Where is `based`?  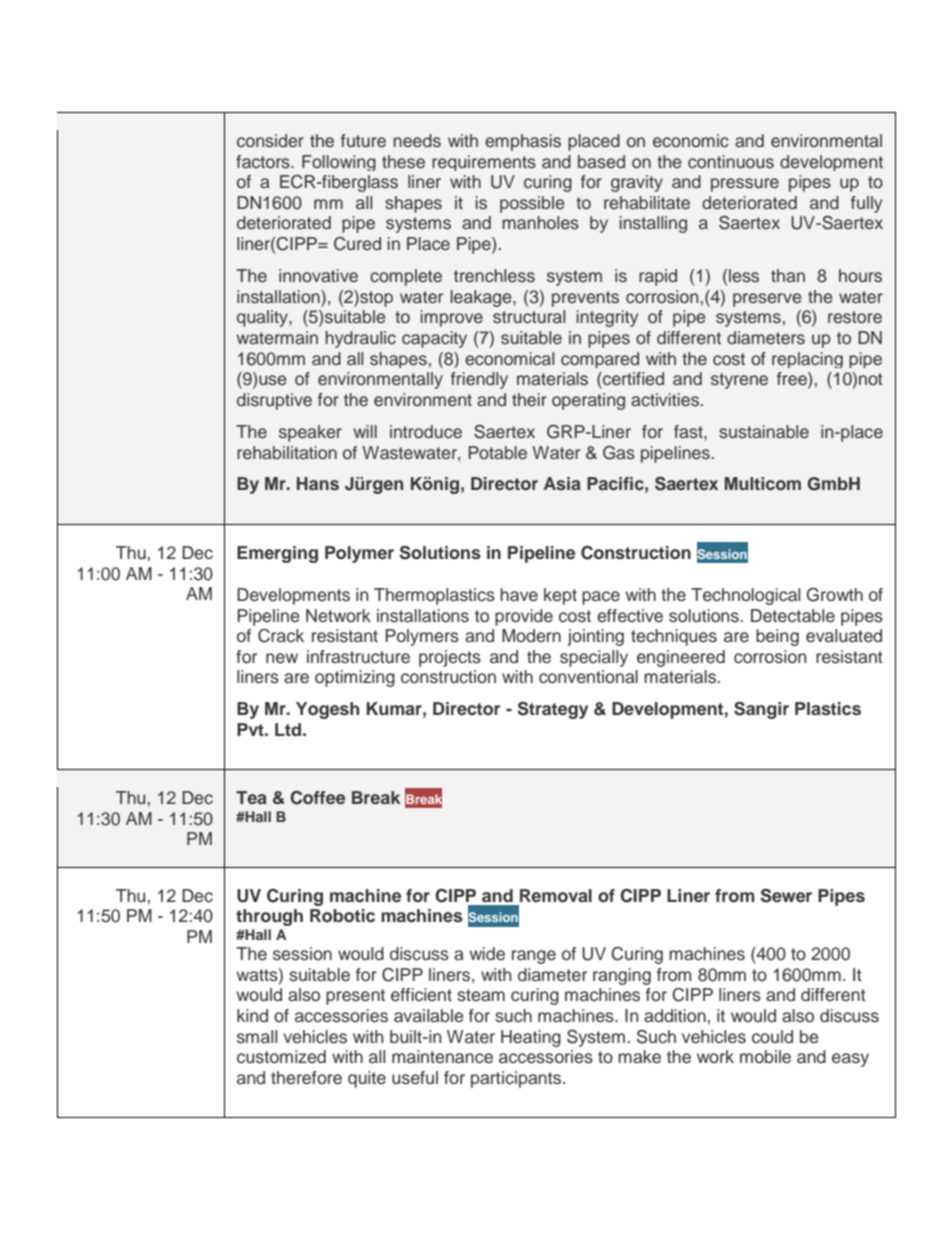 based is located at coordinates (601, 162).
